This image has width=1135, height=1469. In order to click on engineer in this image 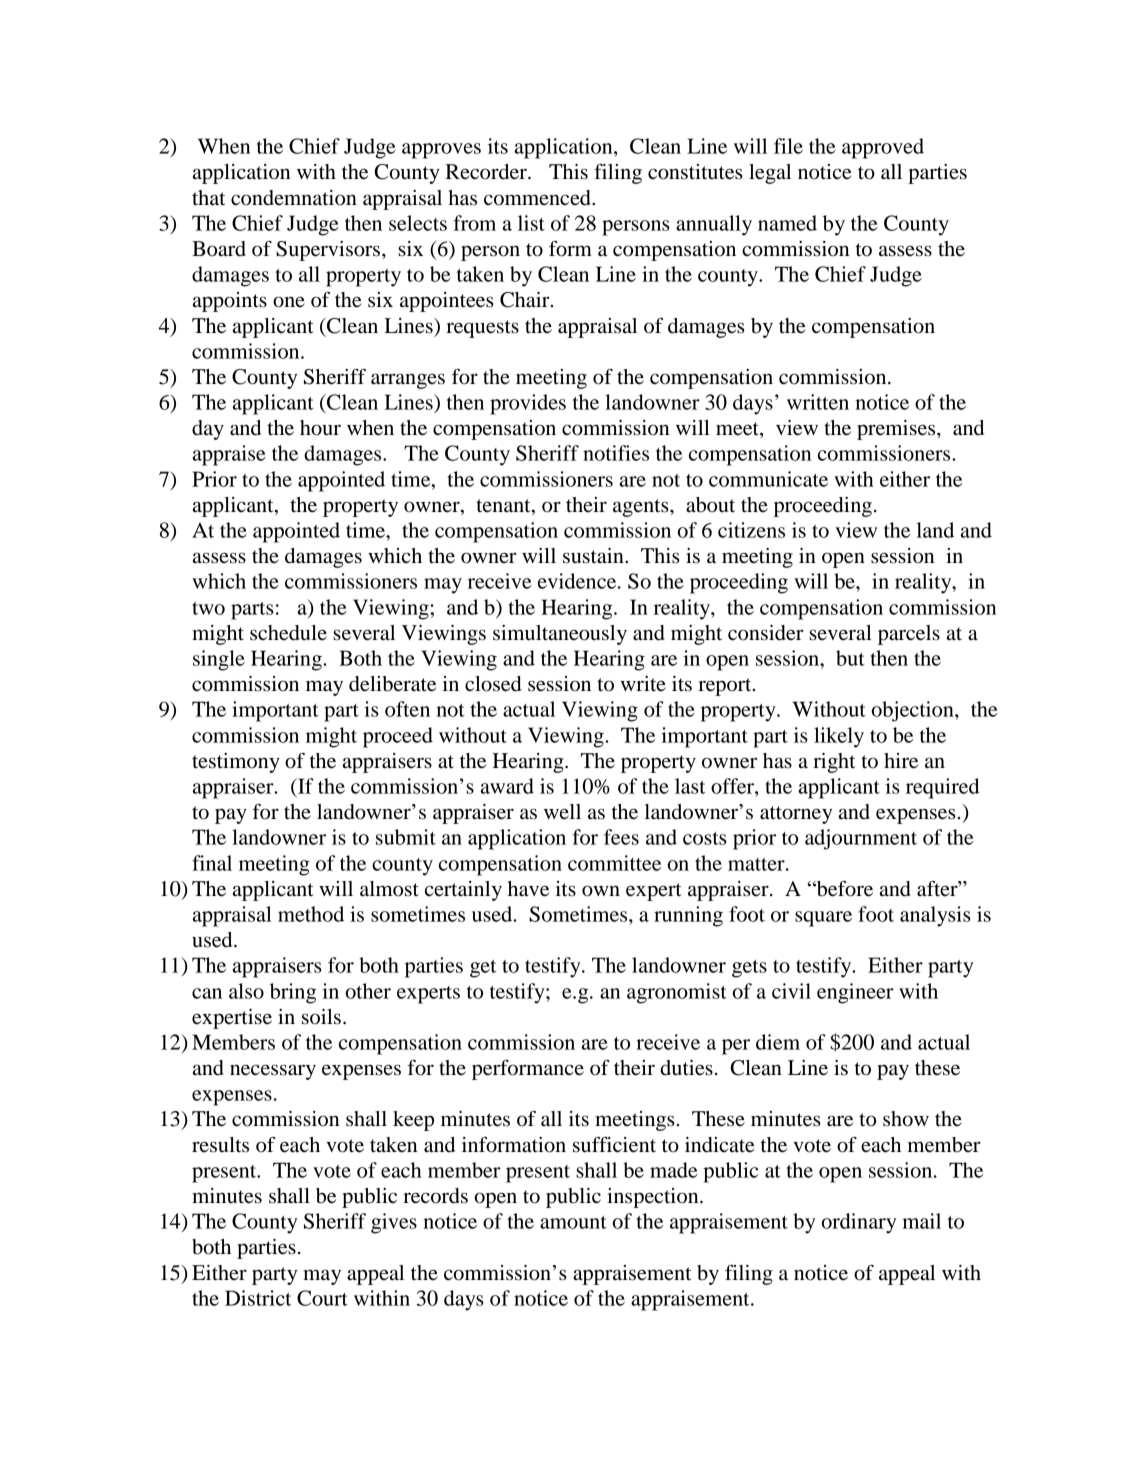, I will do `click(855, 993)`.
